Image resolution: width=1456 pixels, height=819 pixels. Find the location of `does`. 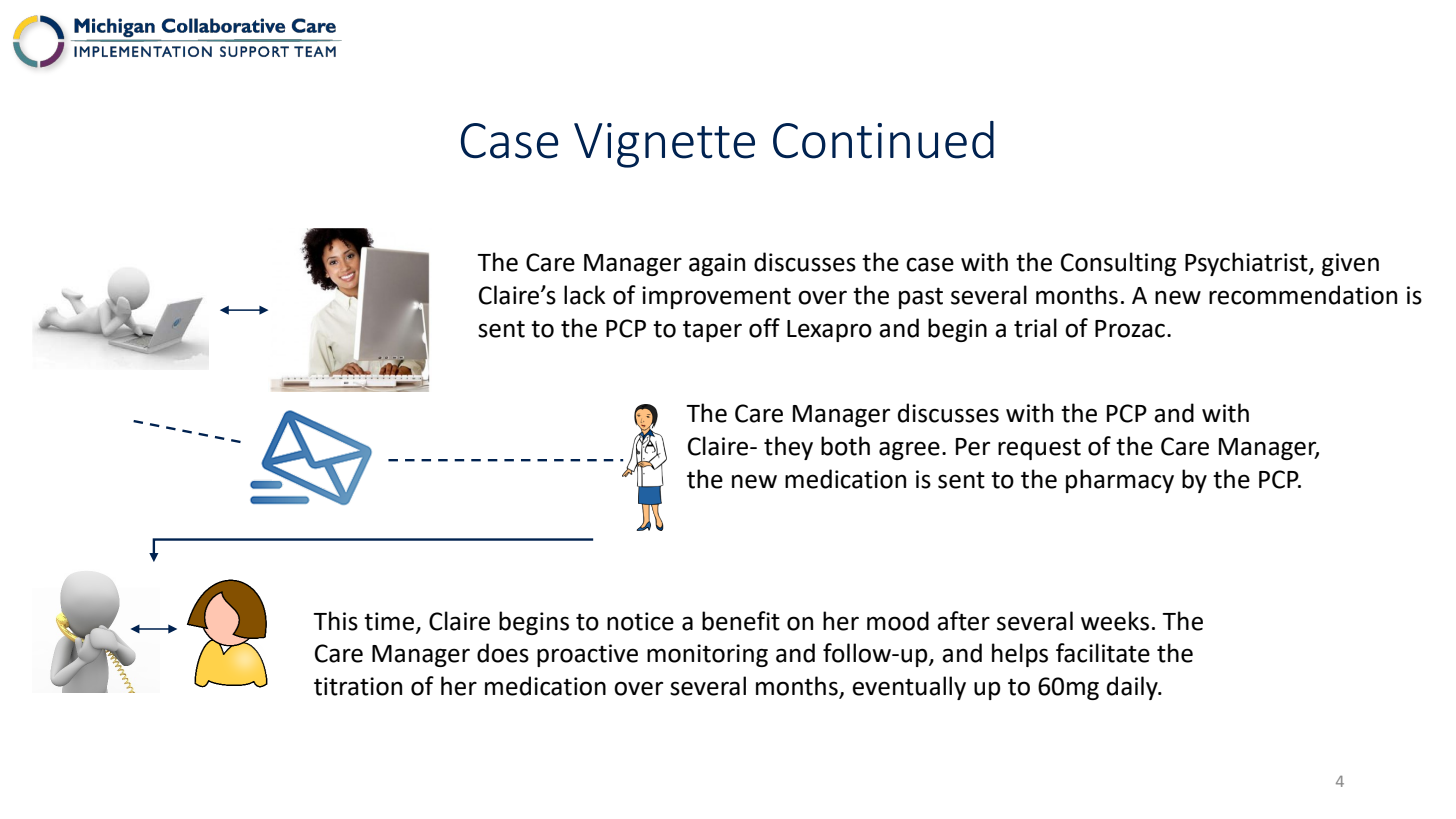

does is located at coordinates (503, 653).
